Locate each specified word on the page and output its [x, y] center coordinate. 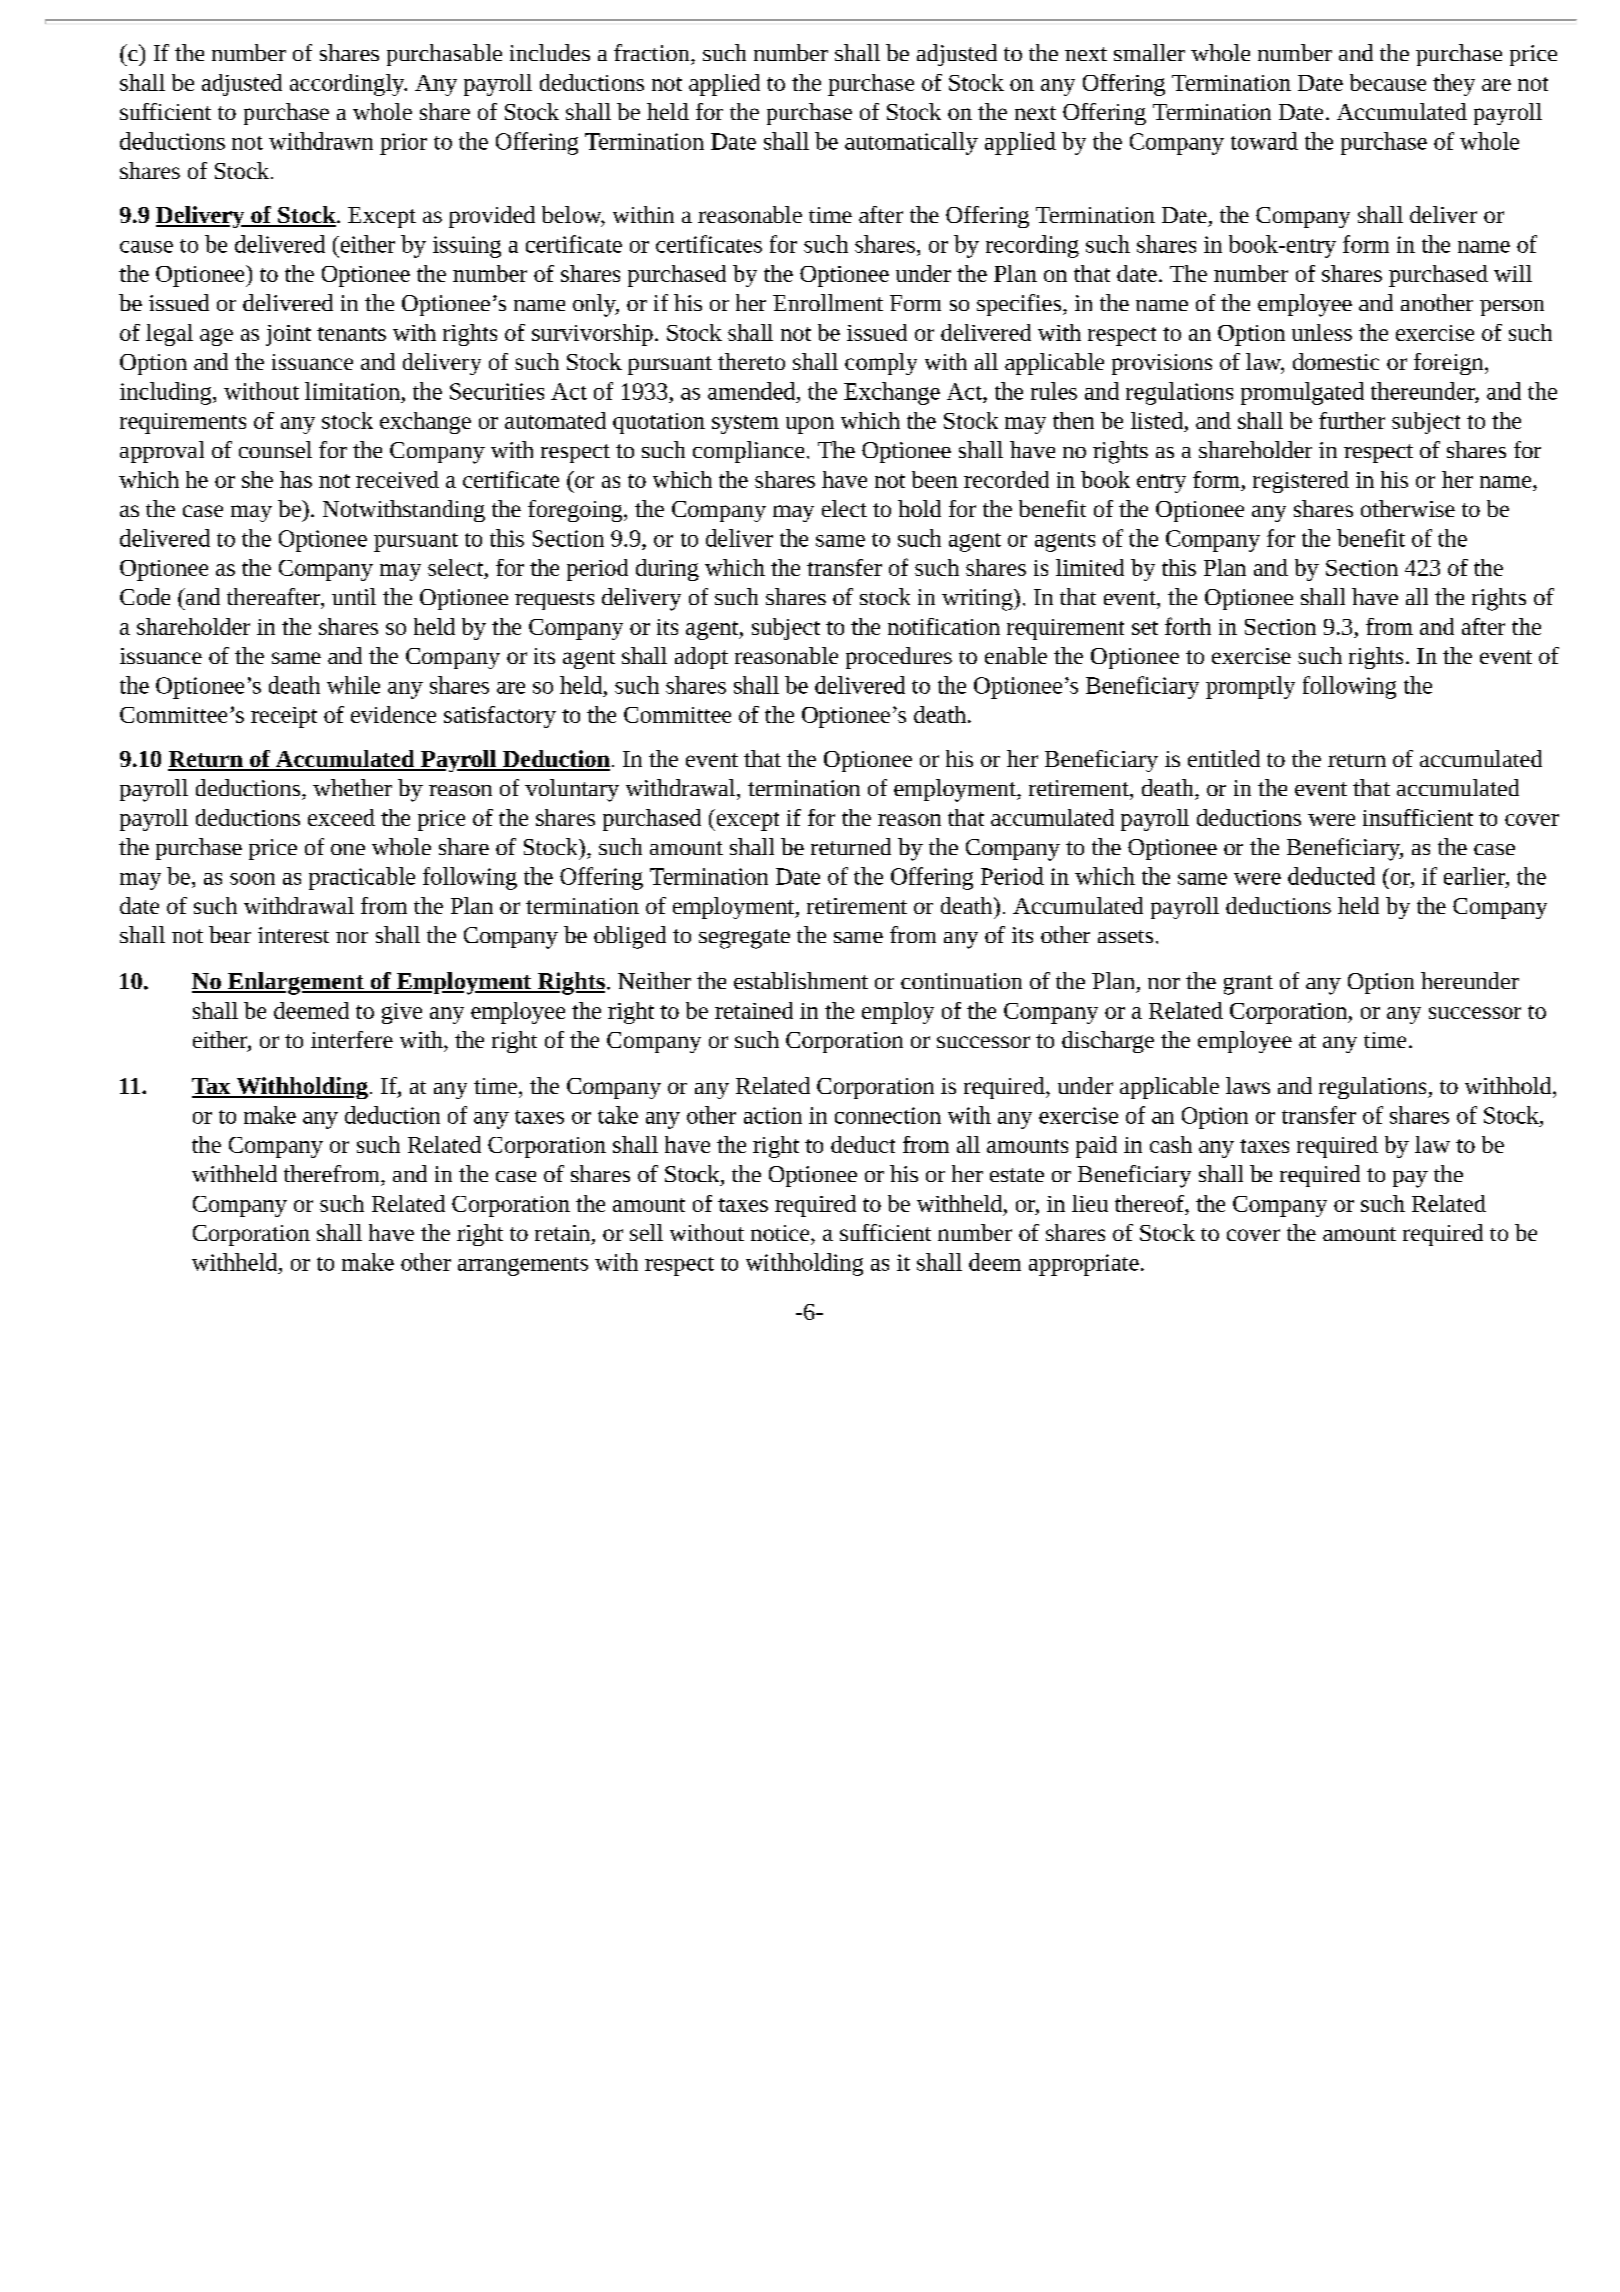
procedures [899, 658]
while [353, 685]
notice [781, 1233]
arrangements [523, 1266]
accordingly [348, 85]
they [1454, 85]
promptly [1250, 687]
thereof [1150, 1203]
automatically [911, 143]
